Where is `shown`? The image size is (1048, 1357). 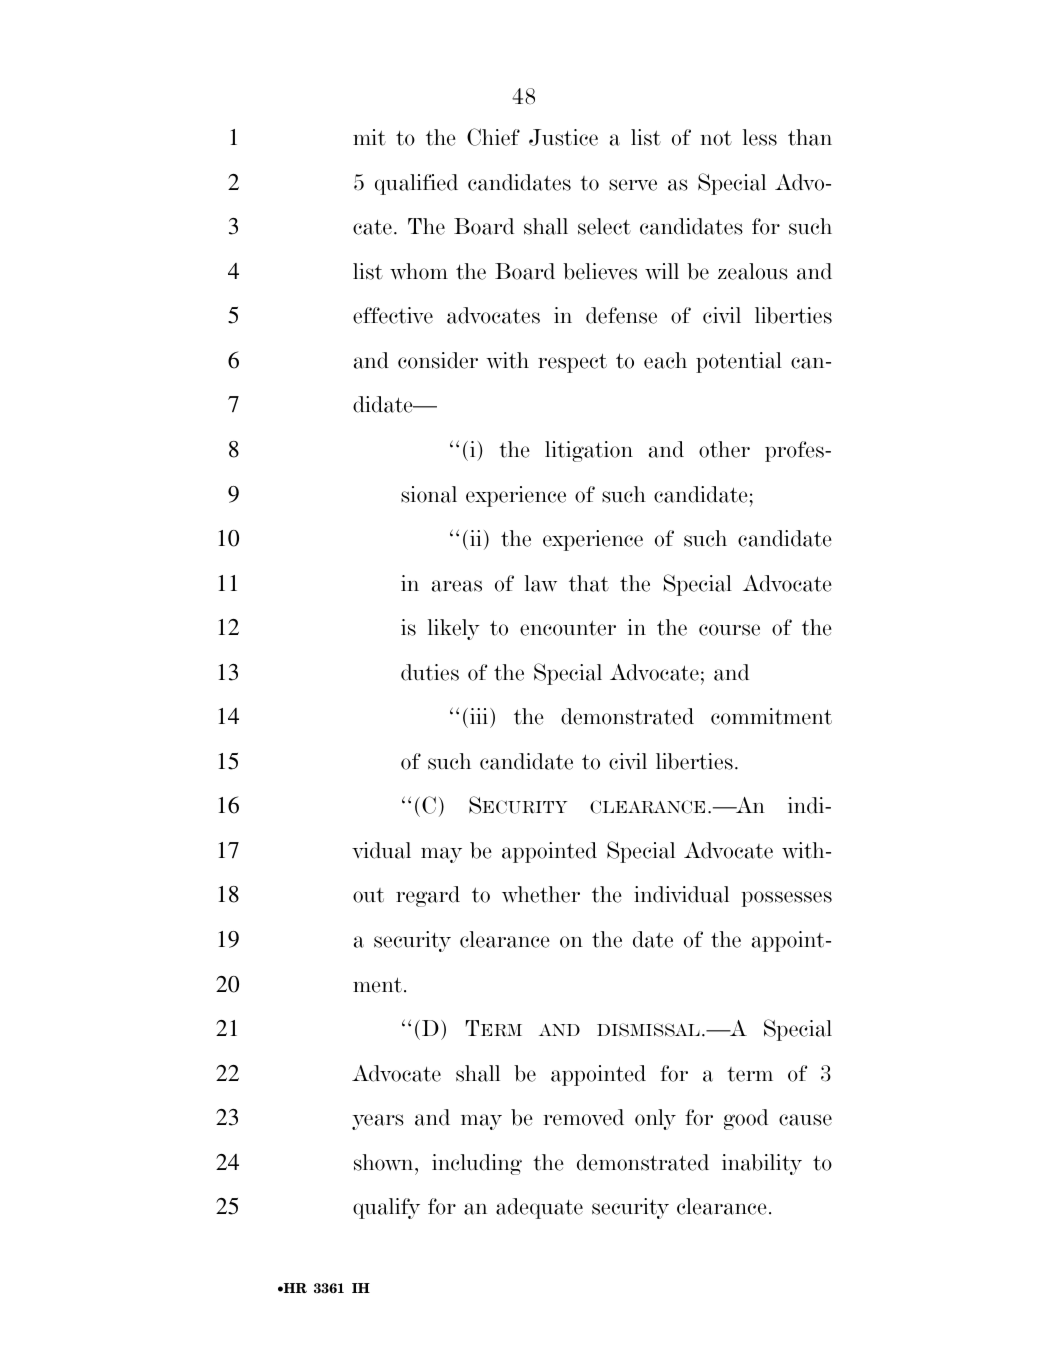 shown is located at coordinates (385, 1162).
